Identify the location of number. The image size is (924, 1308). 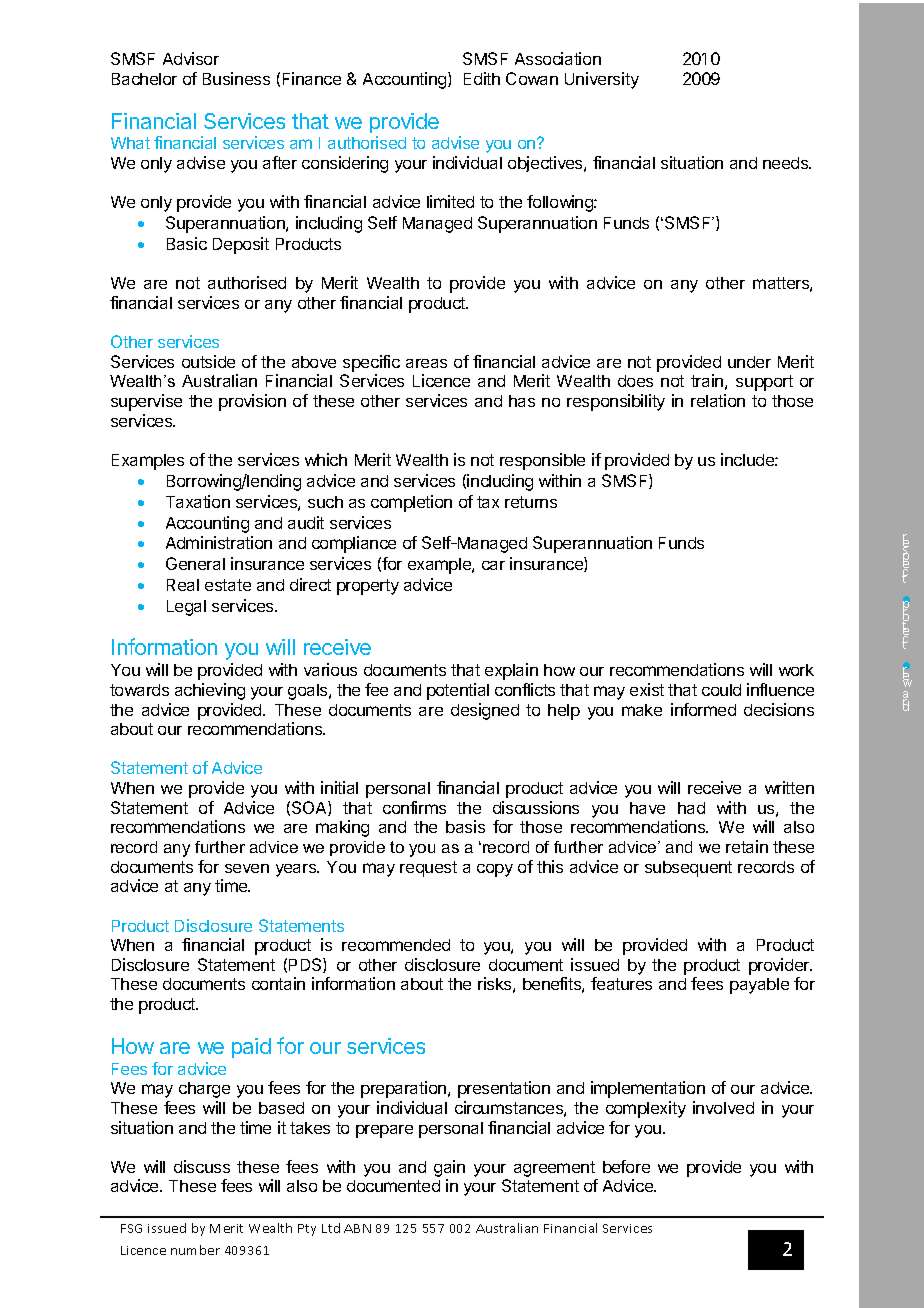
(195, 1250).
